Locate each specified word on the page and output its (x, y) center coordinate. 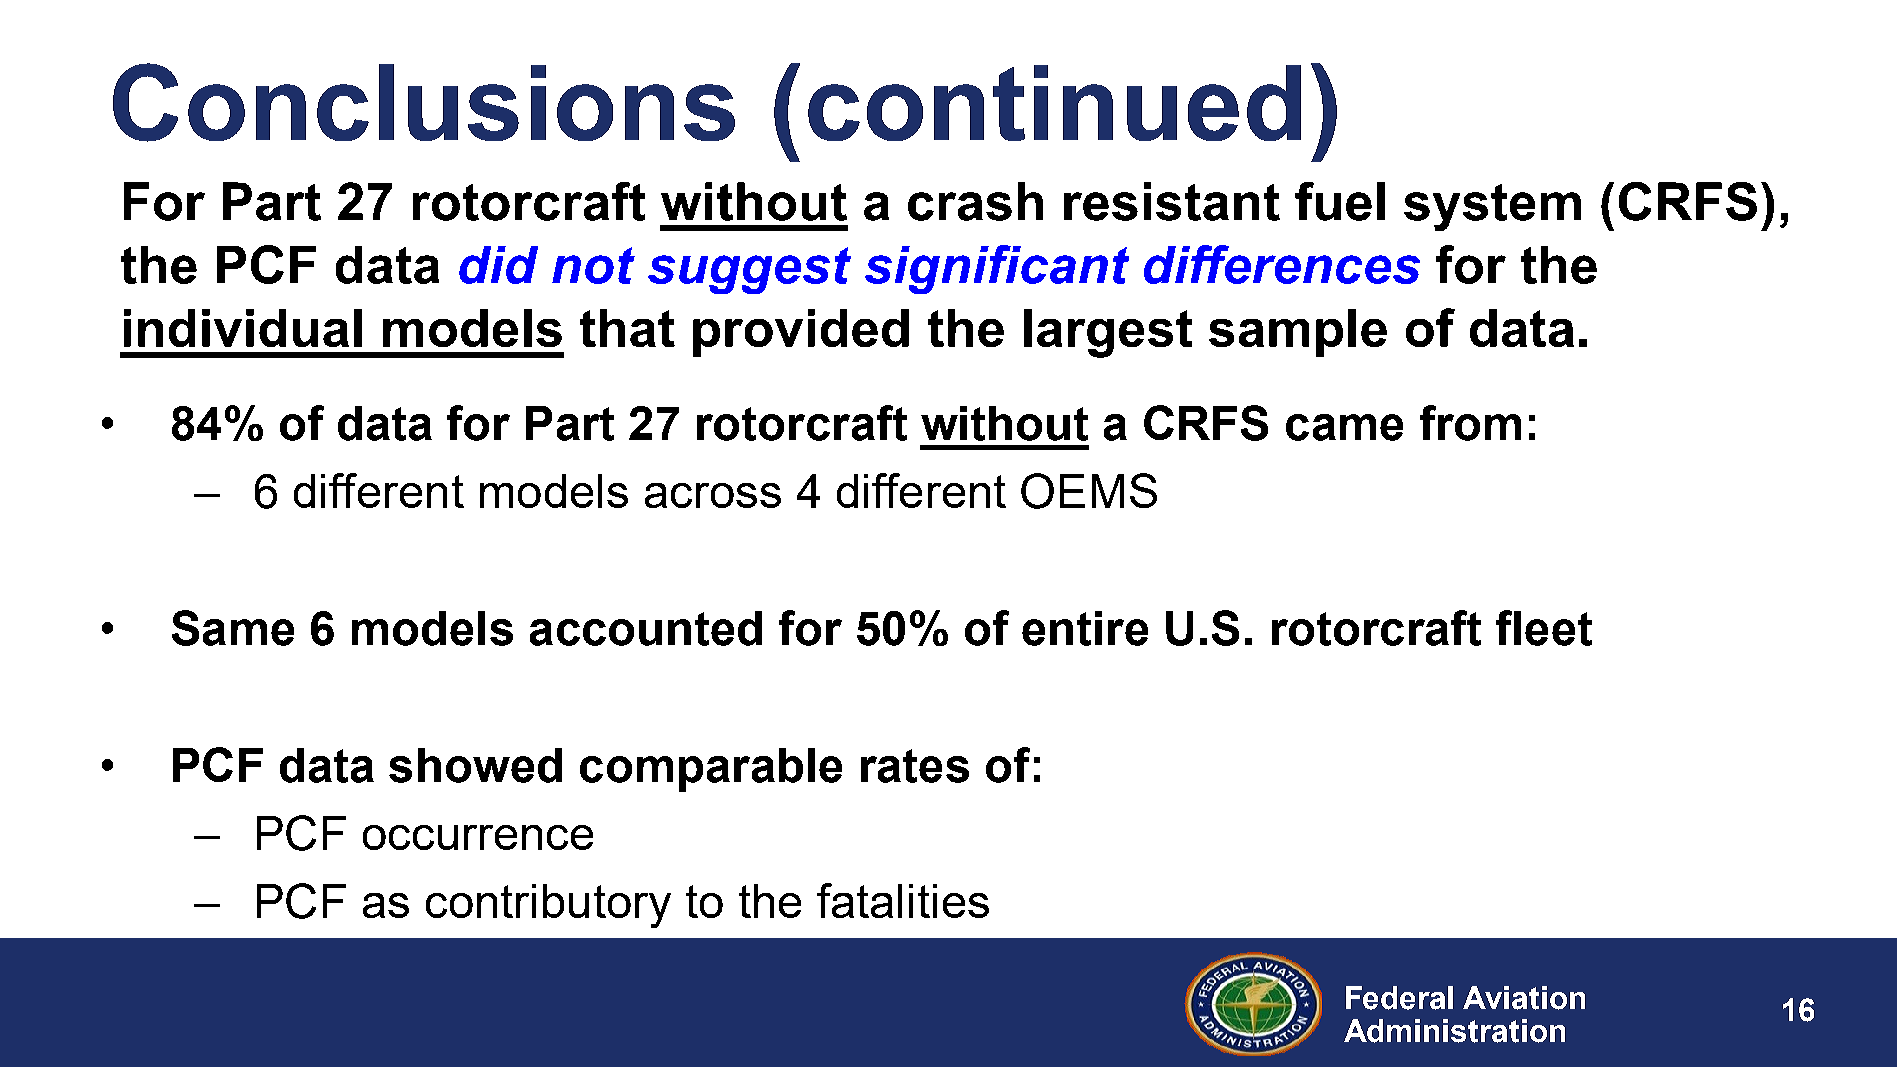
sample (1298, 333)
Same (233, 628)
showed (475, 765)
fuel (1340, 201)
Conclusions (424, 102)
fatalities (903, 900)
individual (243, 328)
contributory (548, 906)
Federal (1399, 998)
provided (801, 333)
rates (915, 766)
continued (1054, 103)
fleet (1544, 628)
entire (1085, 628)
